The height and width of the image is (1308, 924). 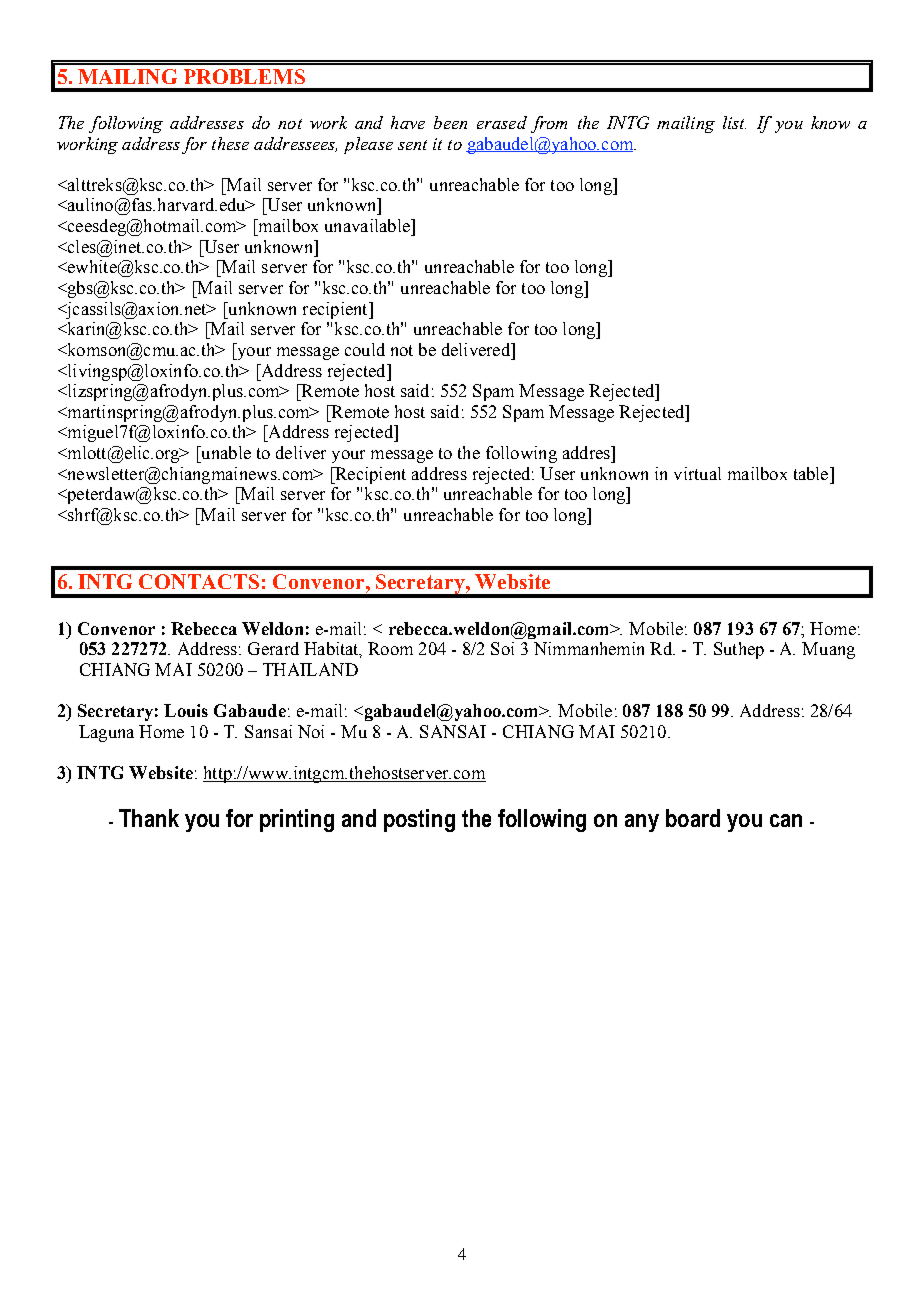 What do you see at coordinates (365, 349) in the image?
I see `could` at bounding box center [365, 349].
